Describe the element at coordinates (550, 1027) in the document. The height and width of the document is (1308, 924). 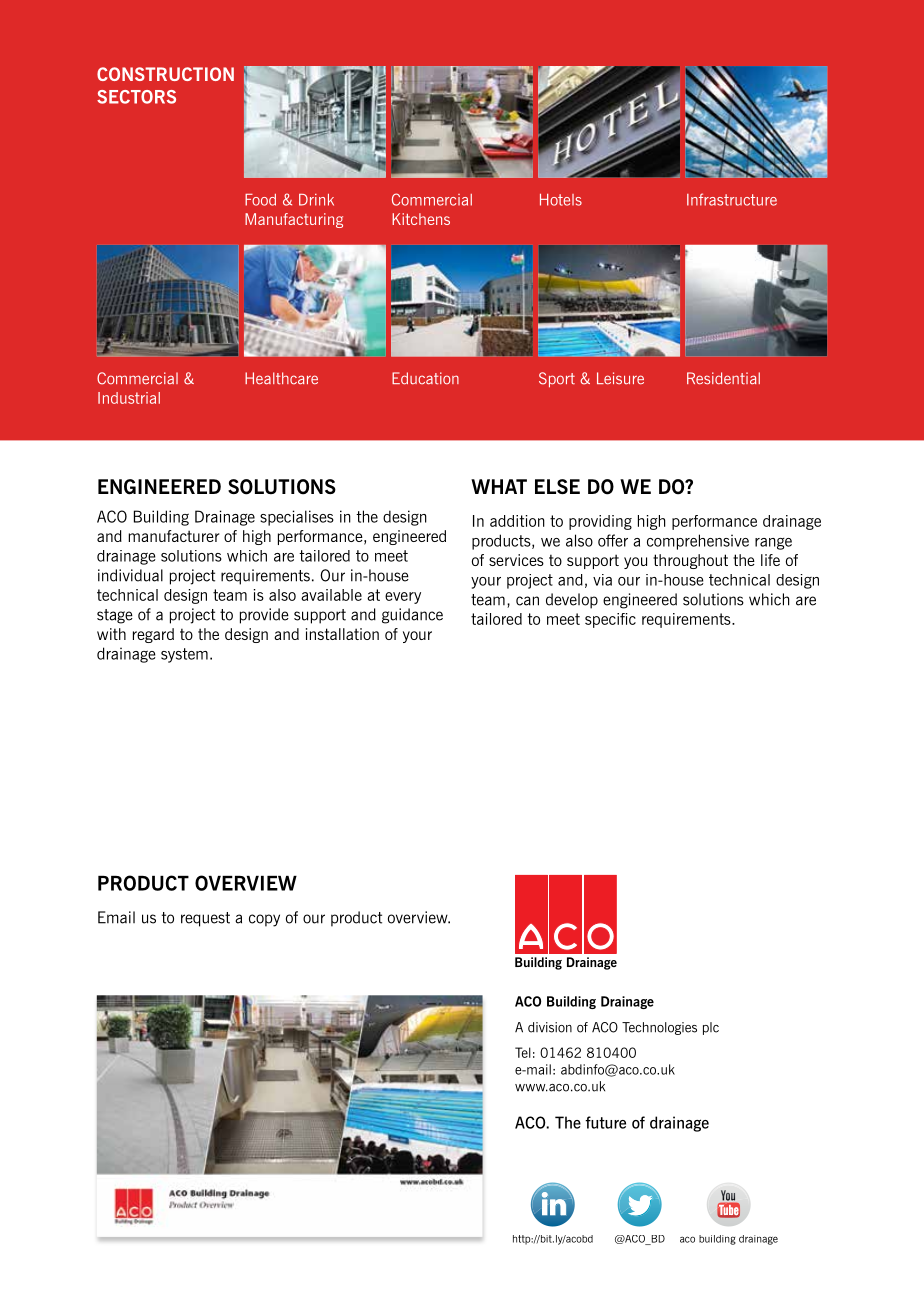
I see `division` at that location.
